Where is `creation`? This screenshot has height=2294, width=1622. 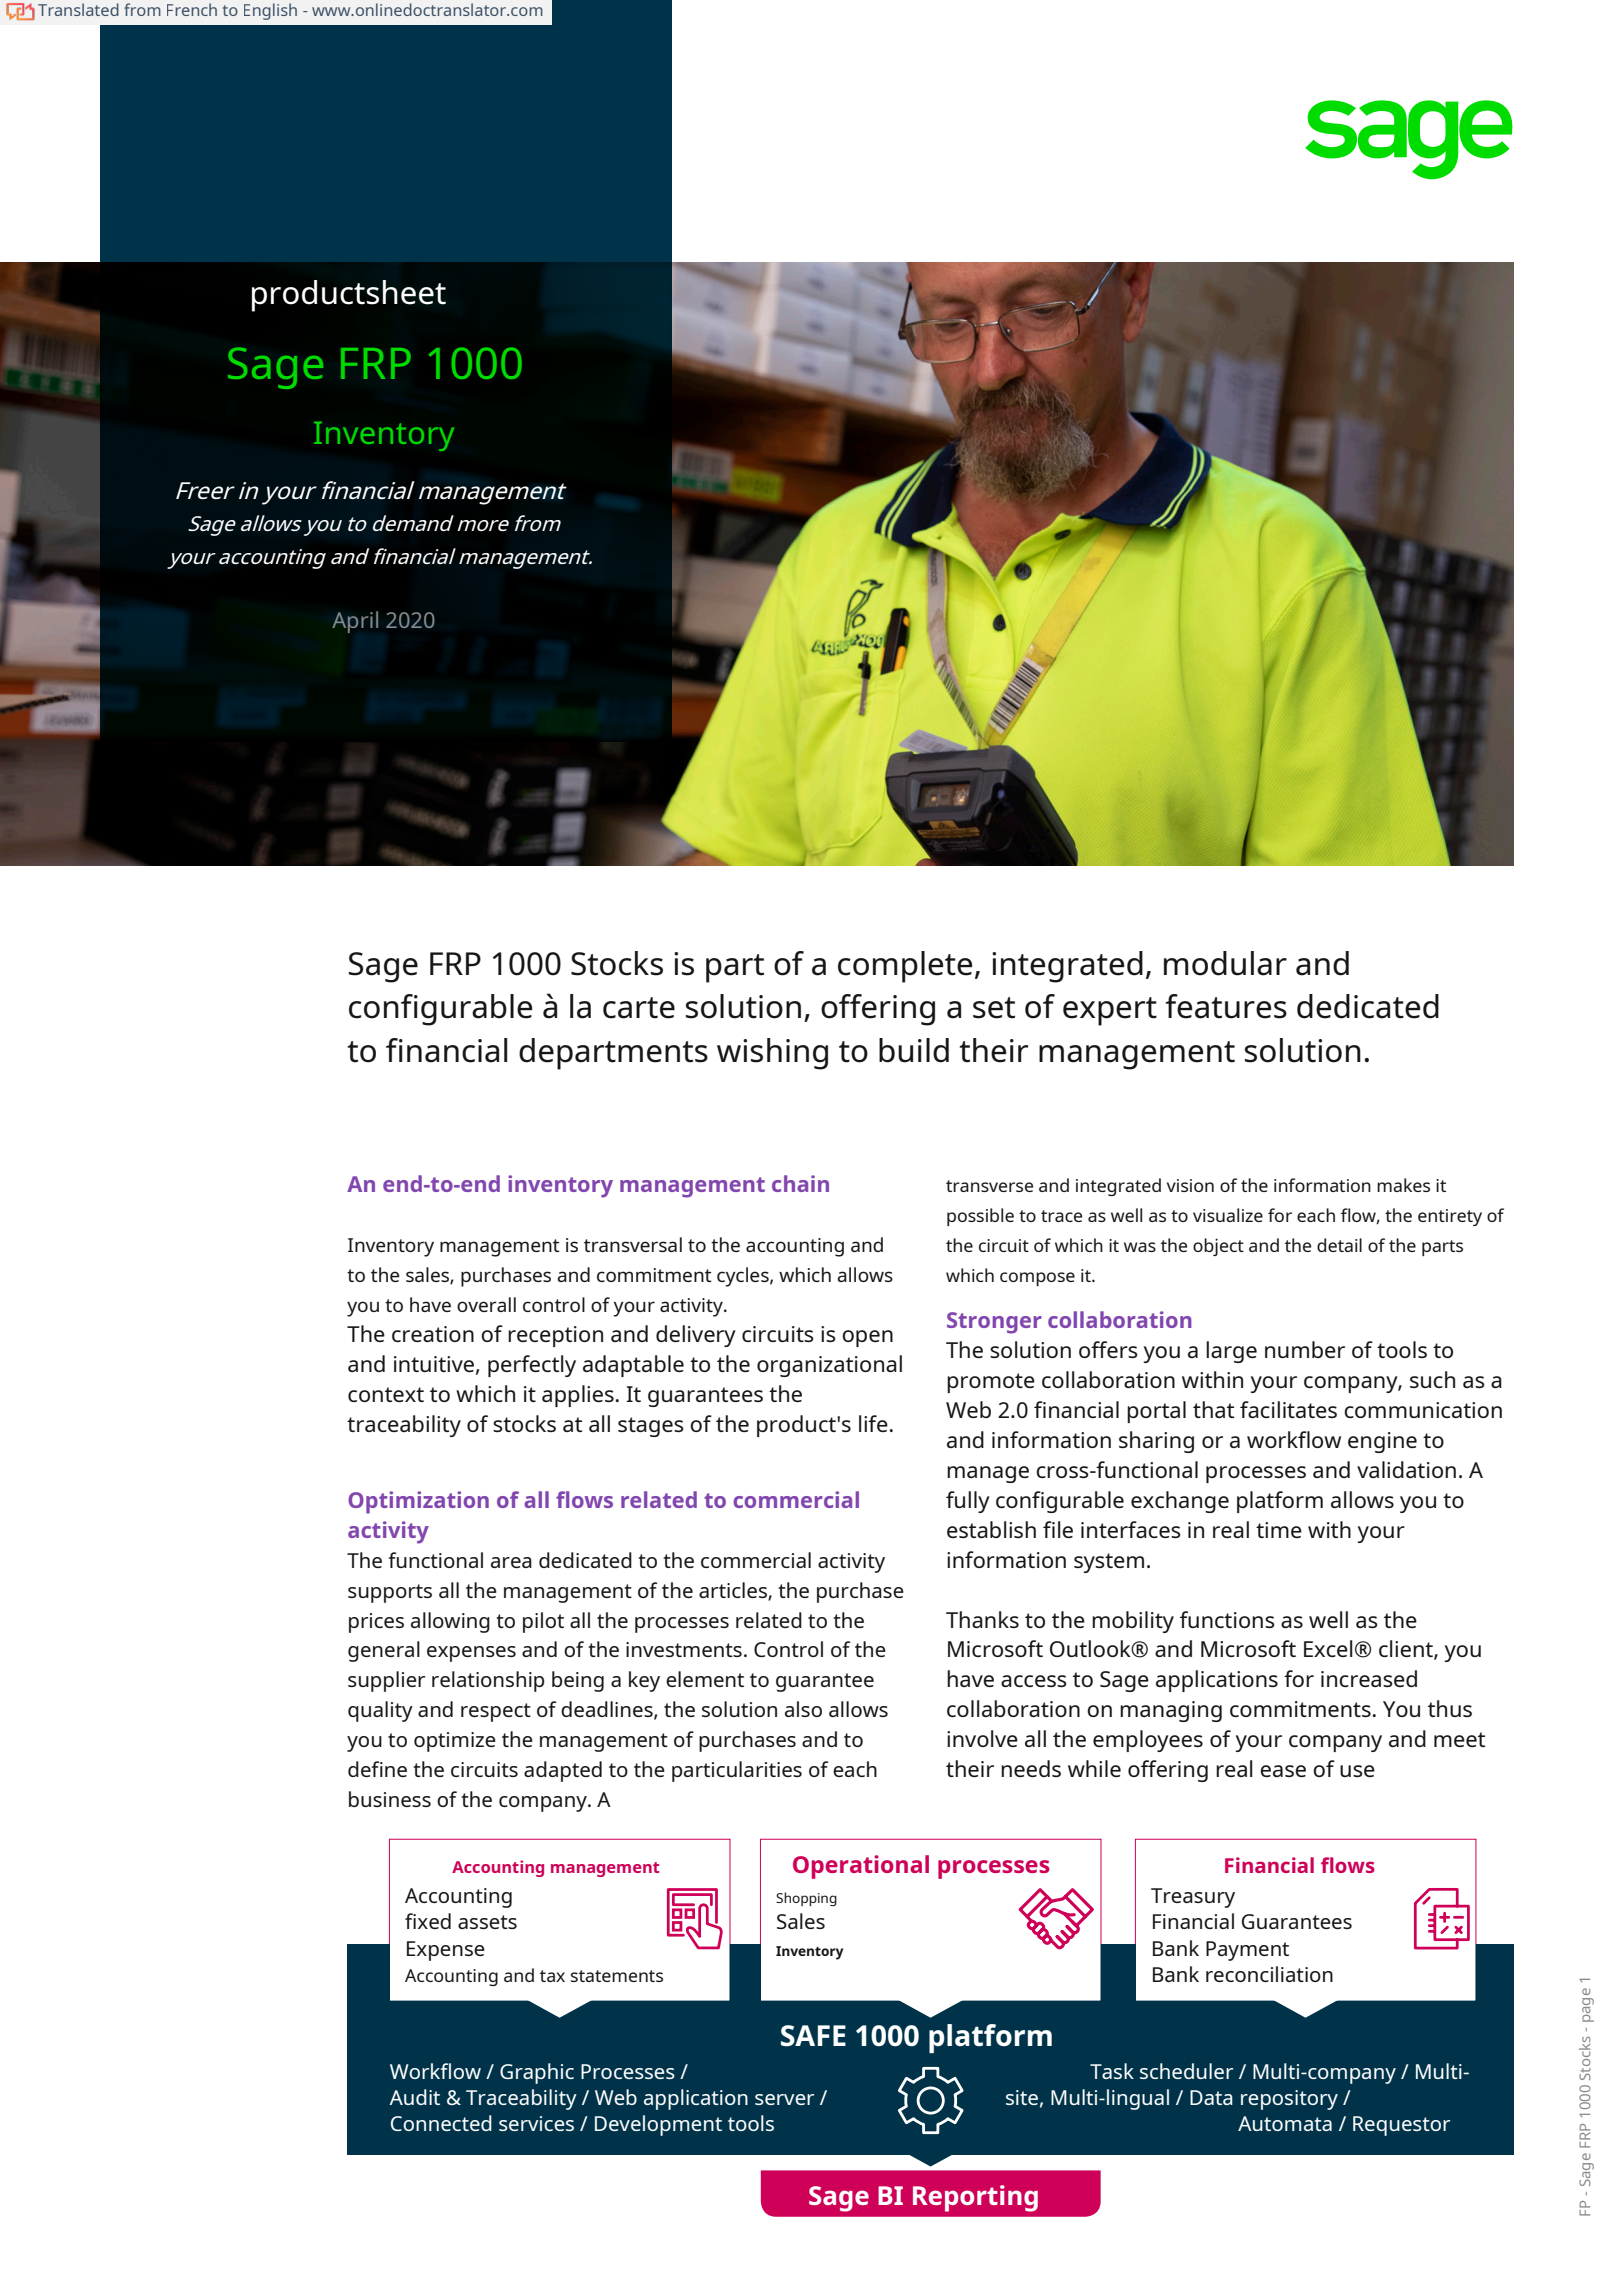
creation is located at coordinates (433, 1334).
